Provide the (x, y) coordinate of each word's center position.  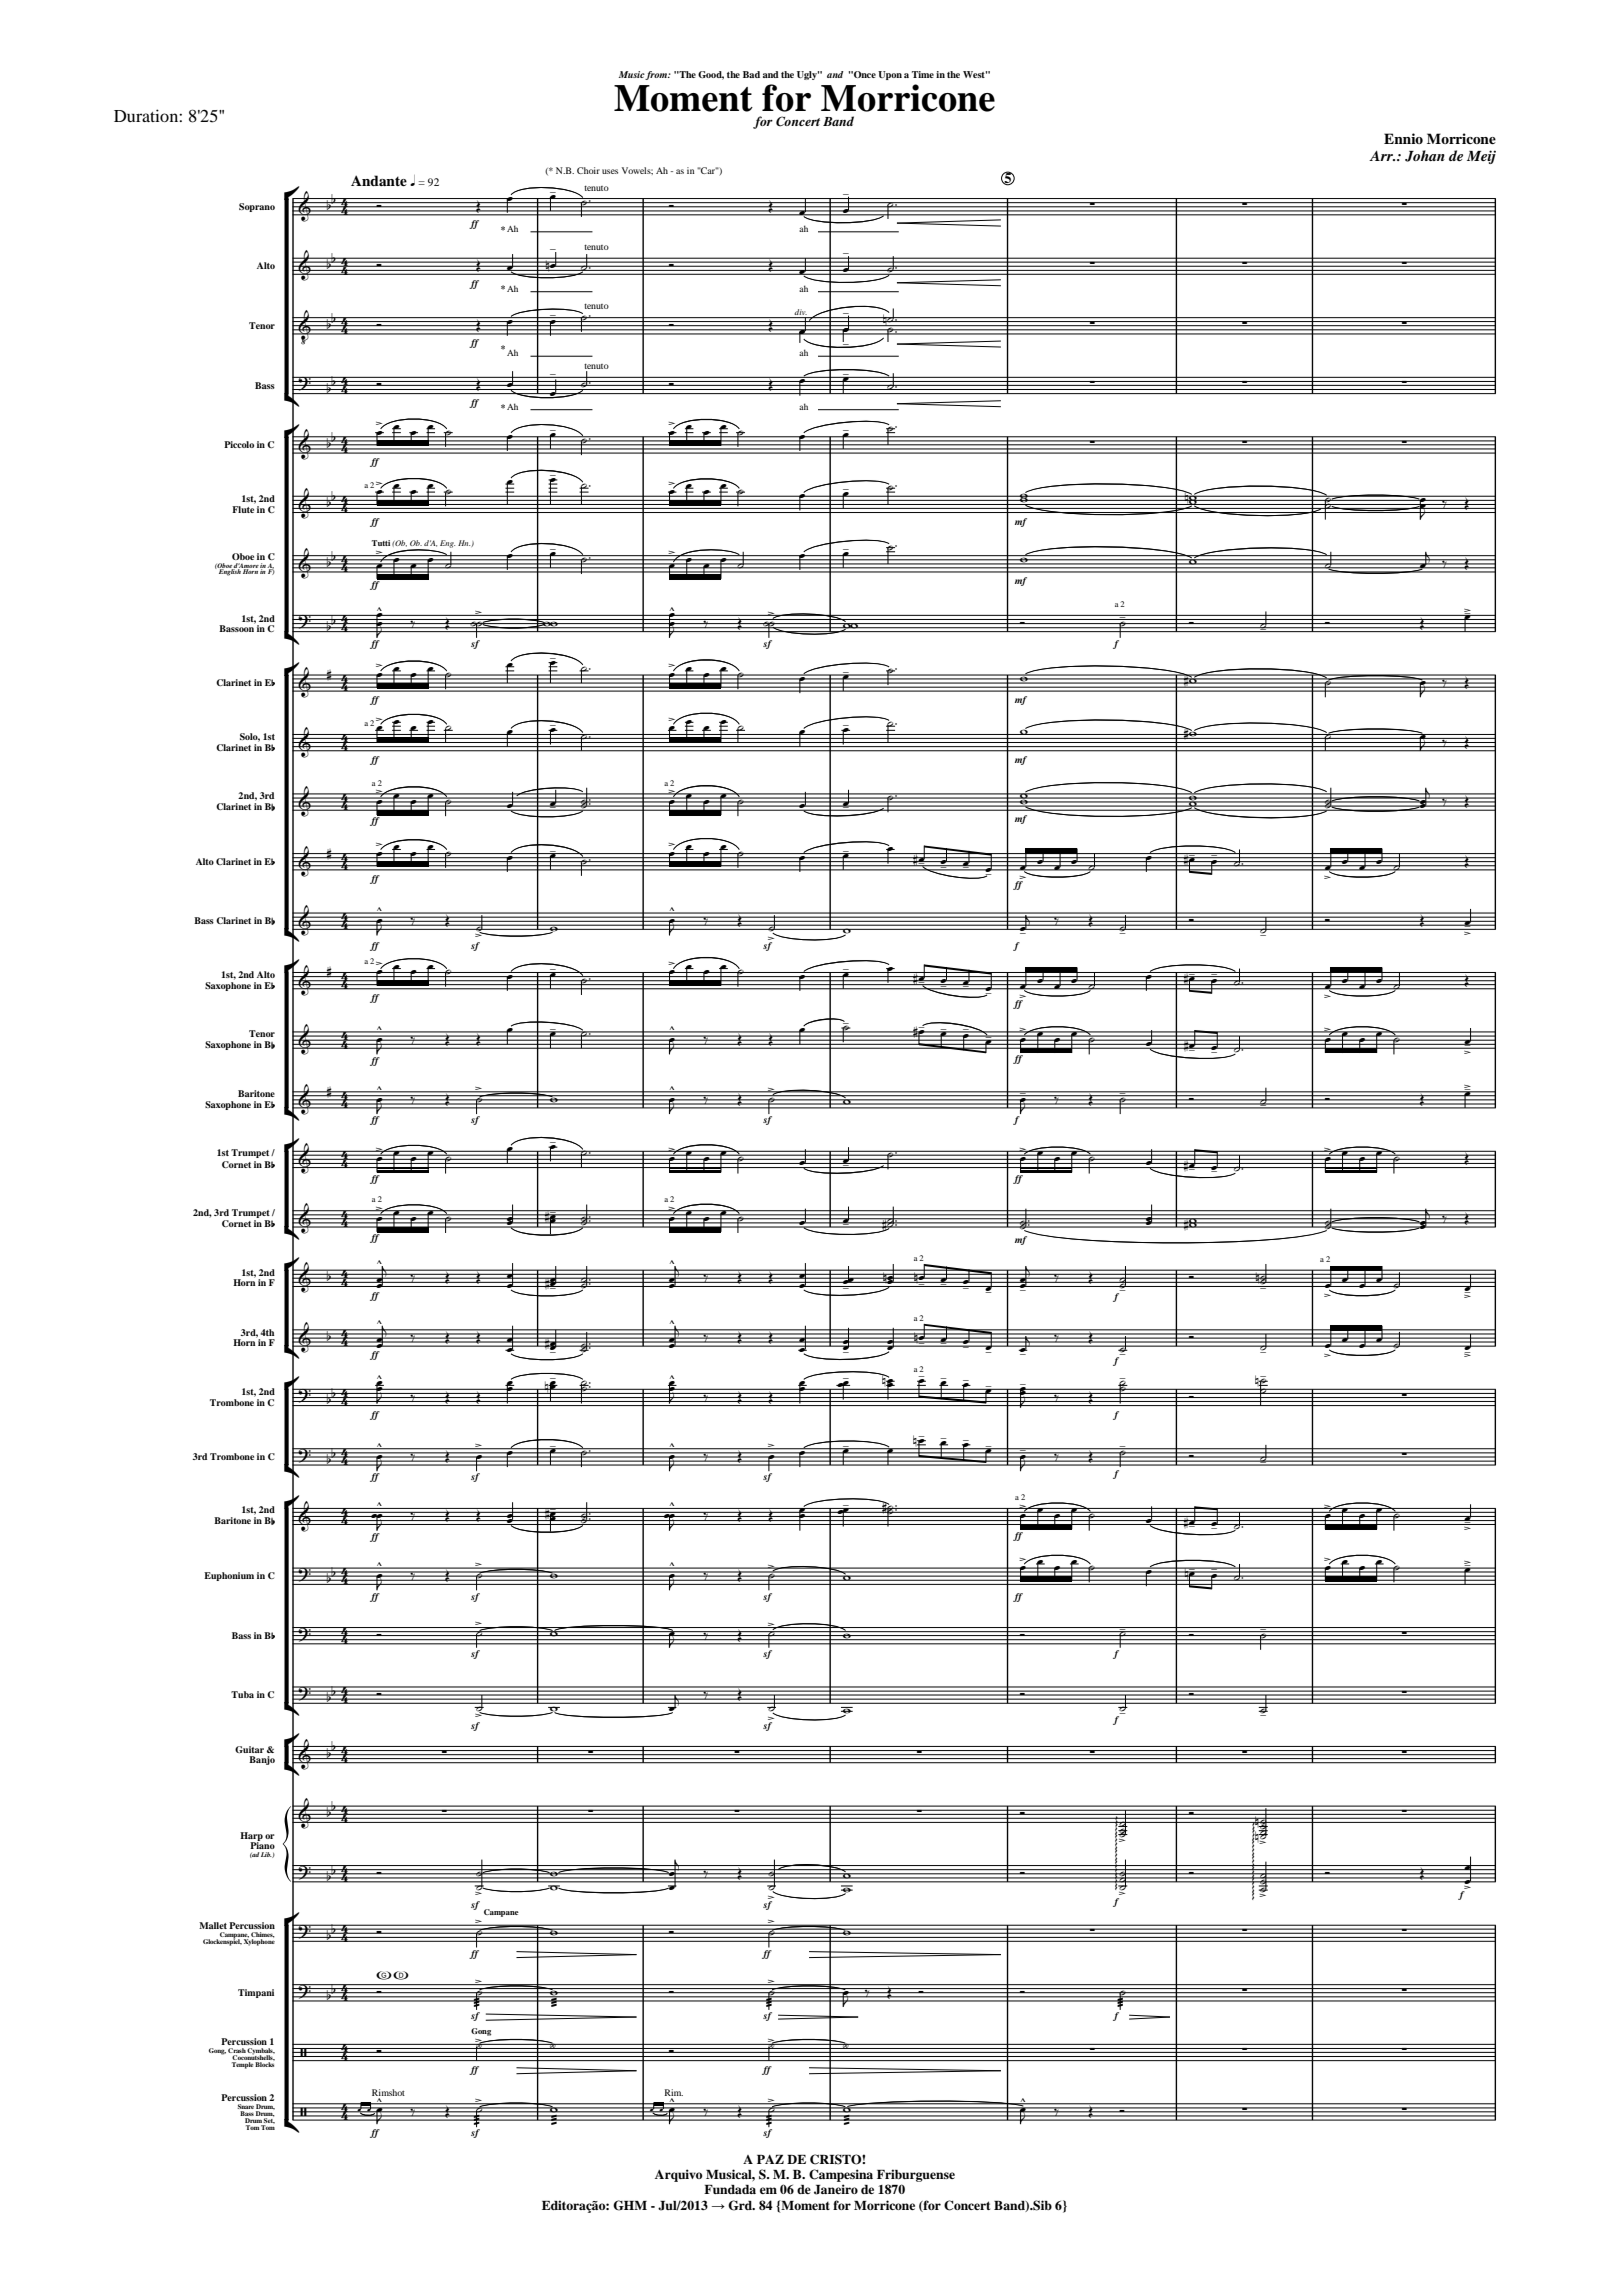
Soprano (257, 207)
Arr (1382, 156)
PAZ (770, 2159)
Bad (751, 74)
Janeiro (836, 2189)
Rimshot (388, 2092)
